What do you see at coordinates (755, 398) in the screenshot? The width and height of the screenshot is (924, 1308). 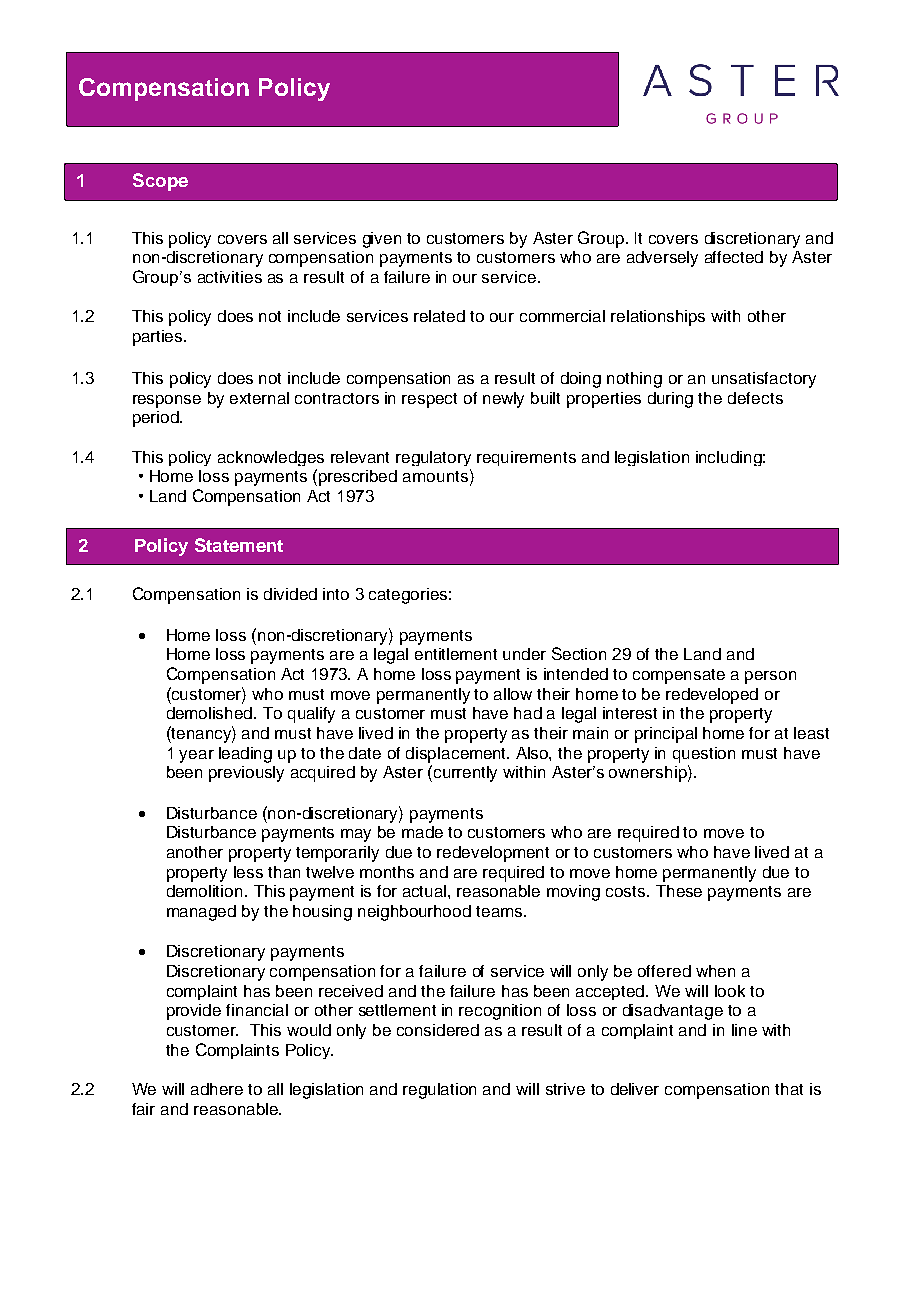 I see `defects` at bounding box center [755, 398].
